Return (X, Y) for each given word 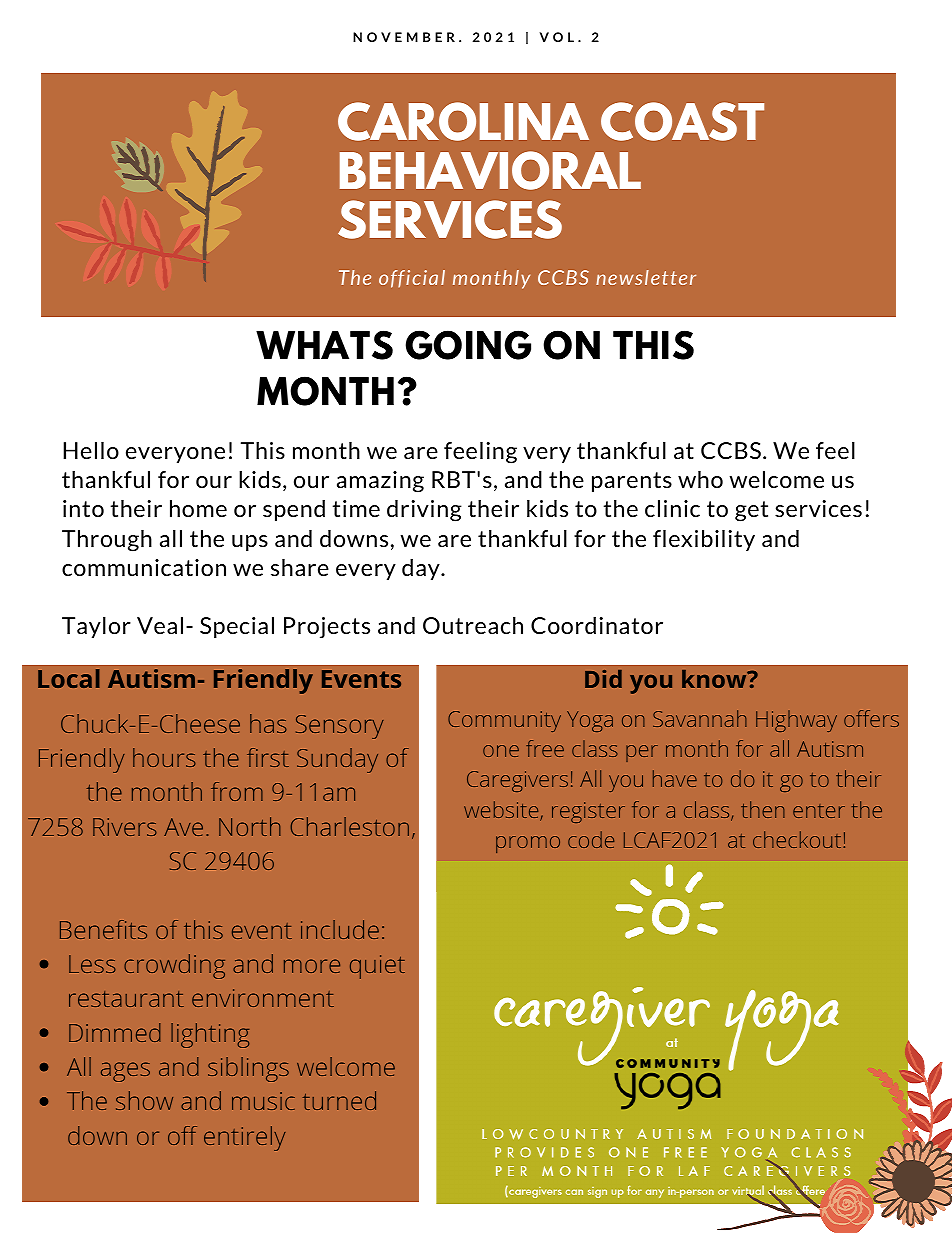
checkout (798, 839)
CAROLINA (463, 121)
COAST (682, 121)
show (144, 1100)
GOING (468, 345)
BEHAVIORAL (490, 170)
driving (424, 511)
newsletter (646, 277)
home (198, 508)
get (751, 511)
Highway (796, 721)
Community (504, 721)
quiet (377, 967)
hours (164, 757)
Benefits (103, 929)
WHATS (324, 345)
